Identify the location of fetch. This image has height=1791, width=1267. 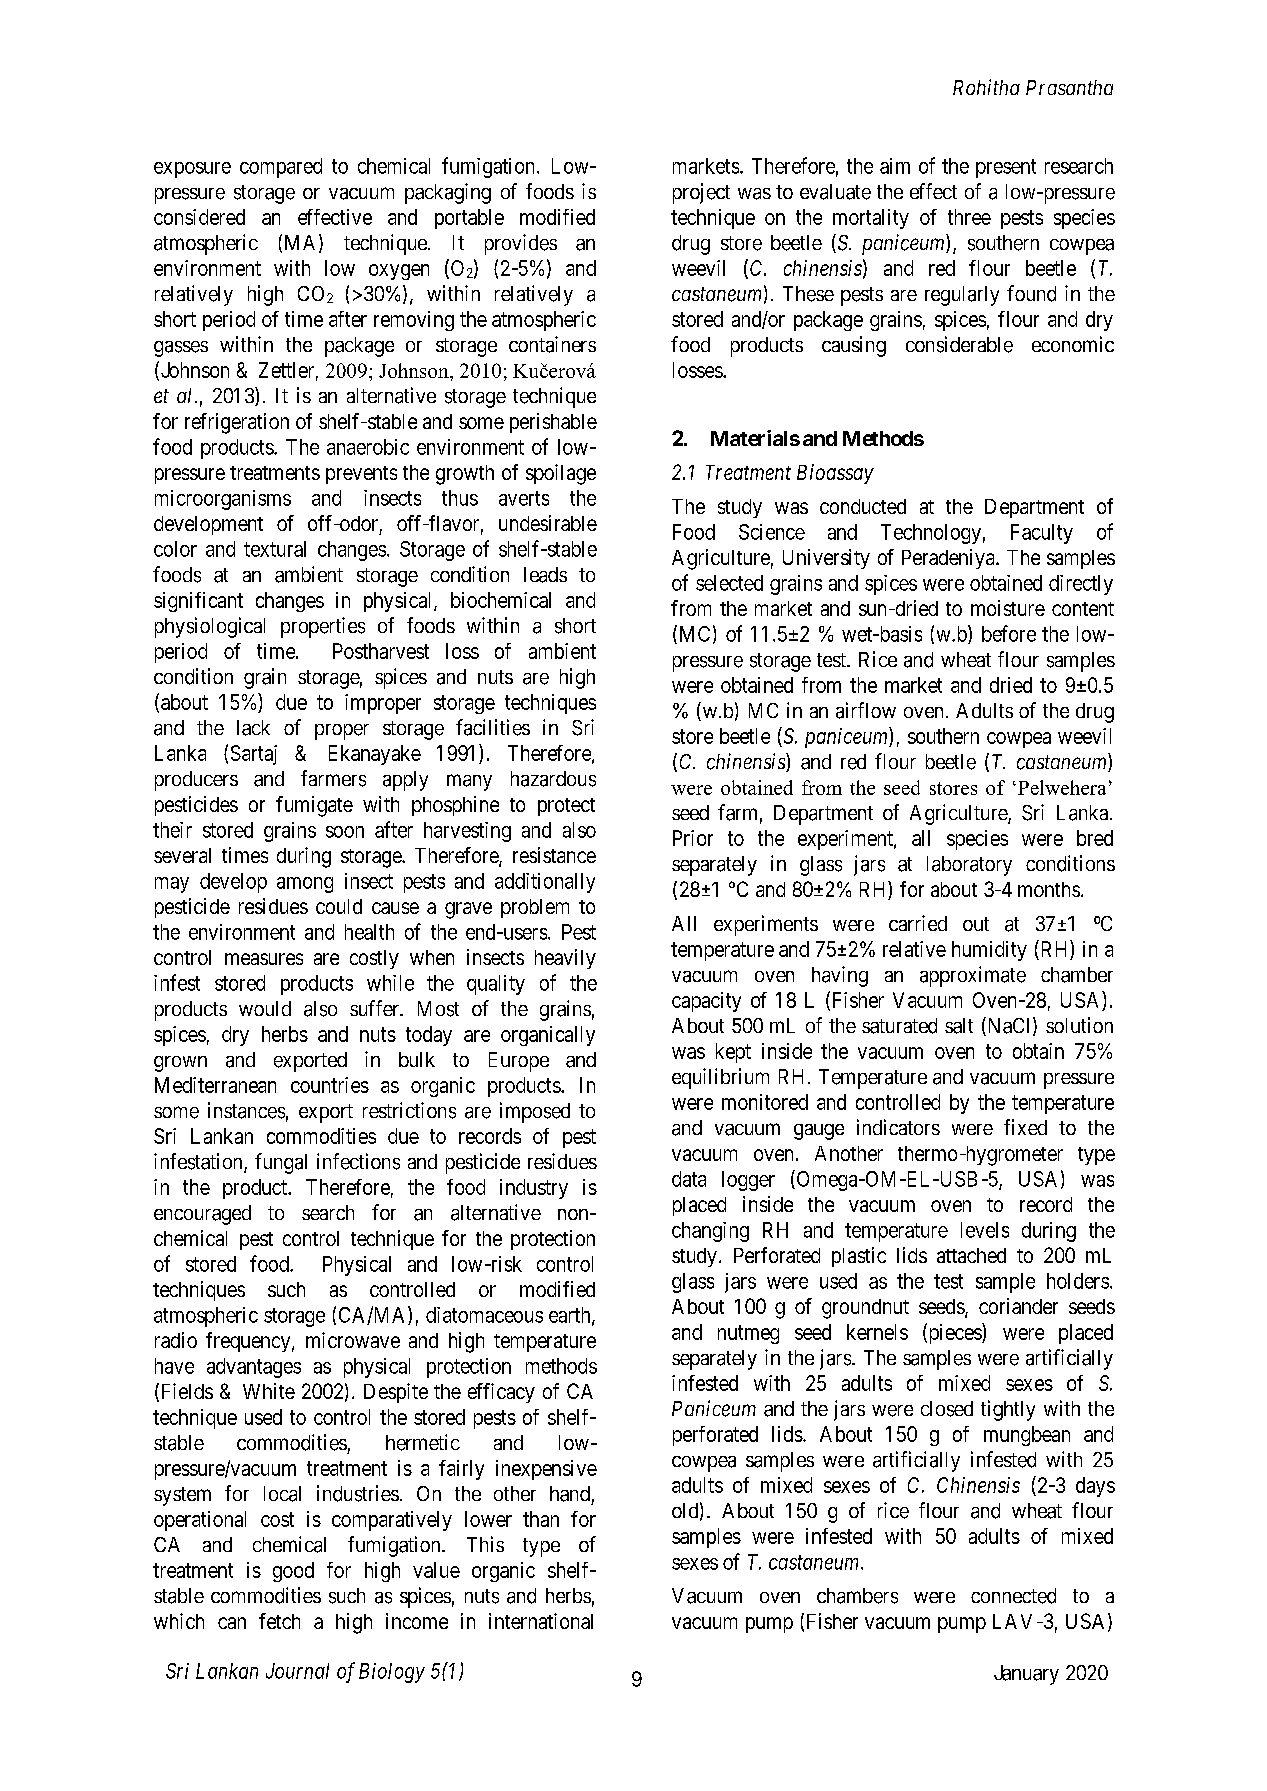
(279, 1621).
